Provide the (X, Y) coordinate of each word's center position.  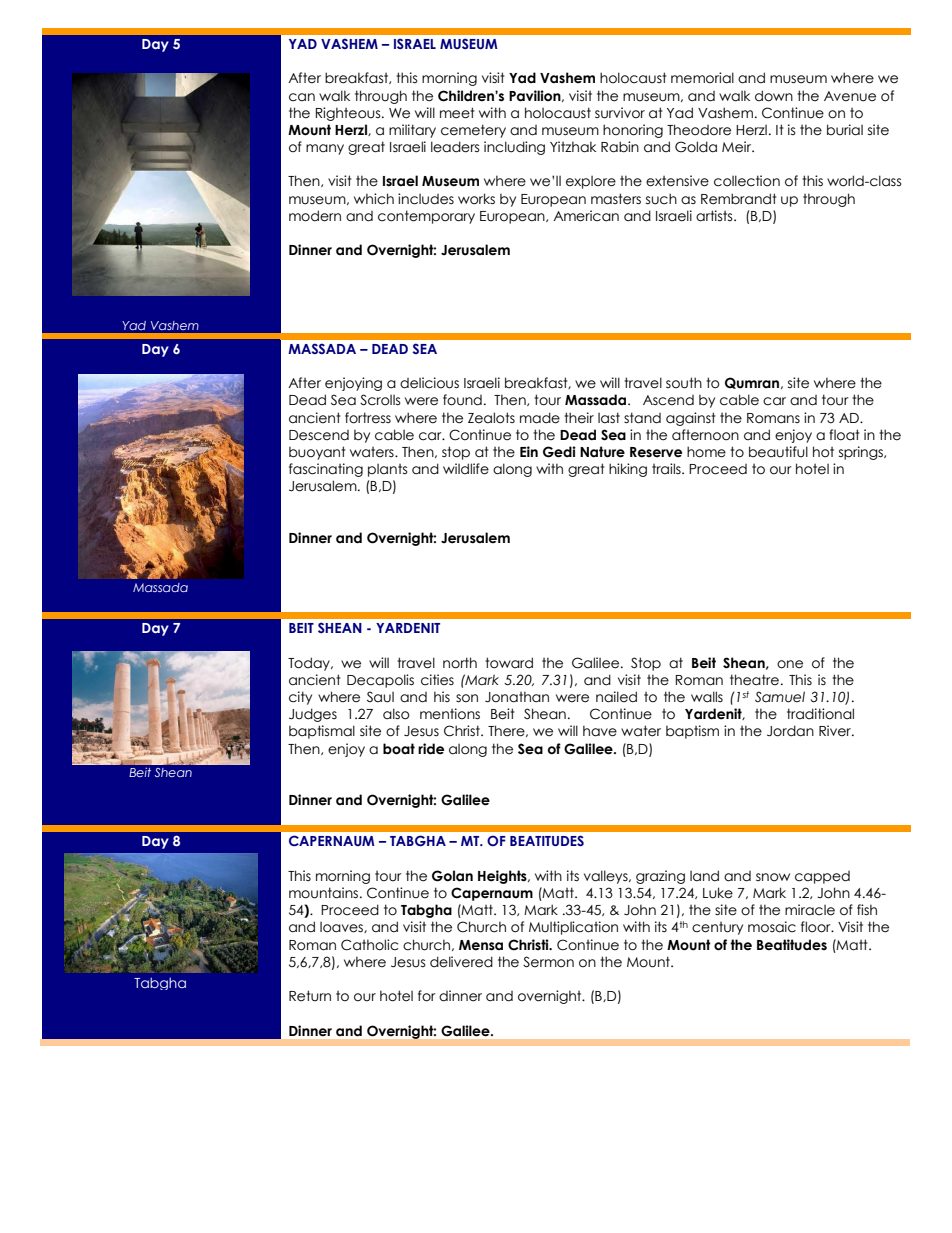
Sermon (548, 962)
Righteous (349, 114)
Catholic (369, 945)
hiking (628, 470)
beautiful (778, 452)
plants (388, 470)
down (774, 96)
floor (817, 927)
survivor (620, 113)
